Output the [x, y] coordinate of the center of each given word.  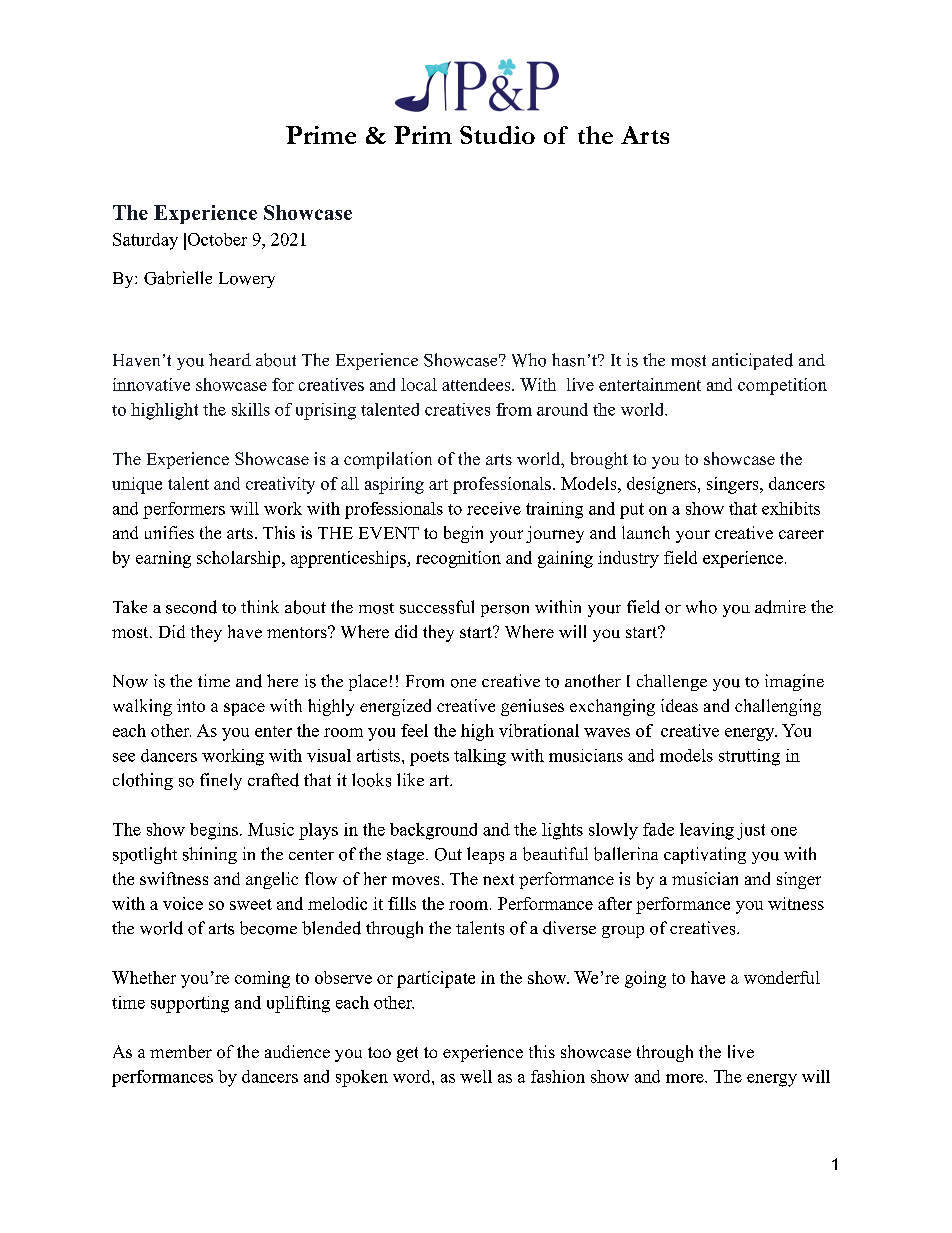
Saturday [145, 241]
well [476, 1076]
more [686, 1078]
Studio [497, 135]
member [181, 1051]
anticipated [752, 361]
